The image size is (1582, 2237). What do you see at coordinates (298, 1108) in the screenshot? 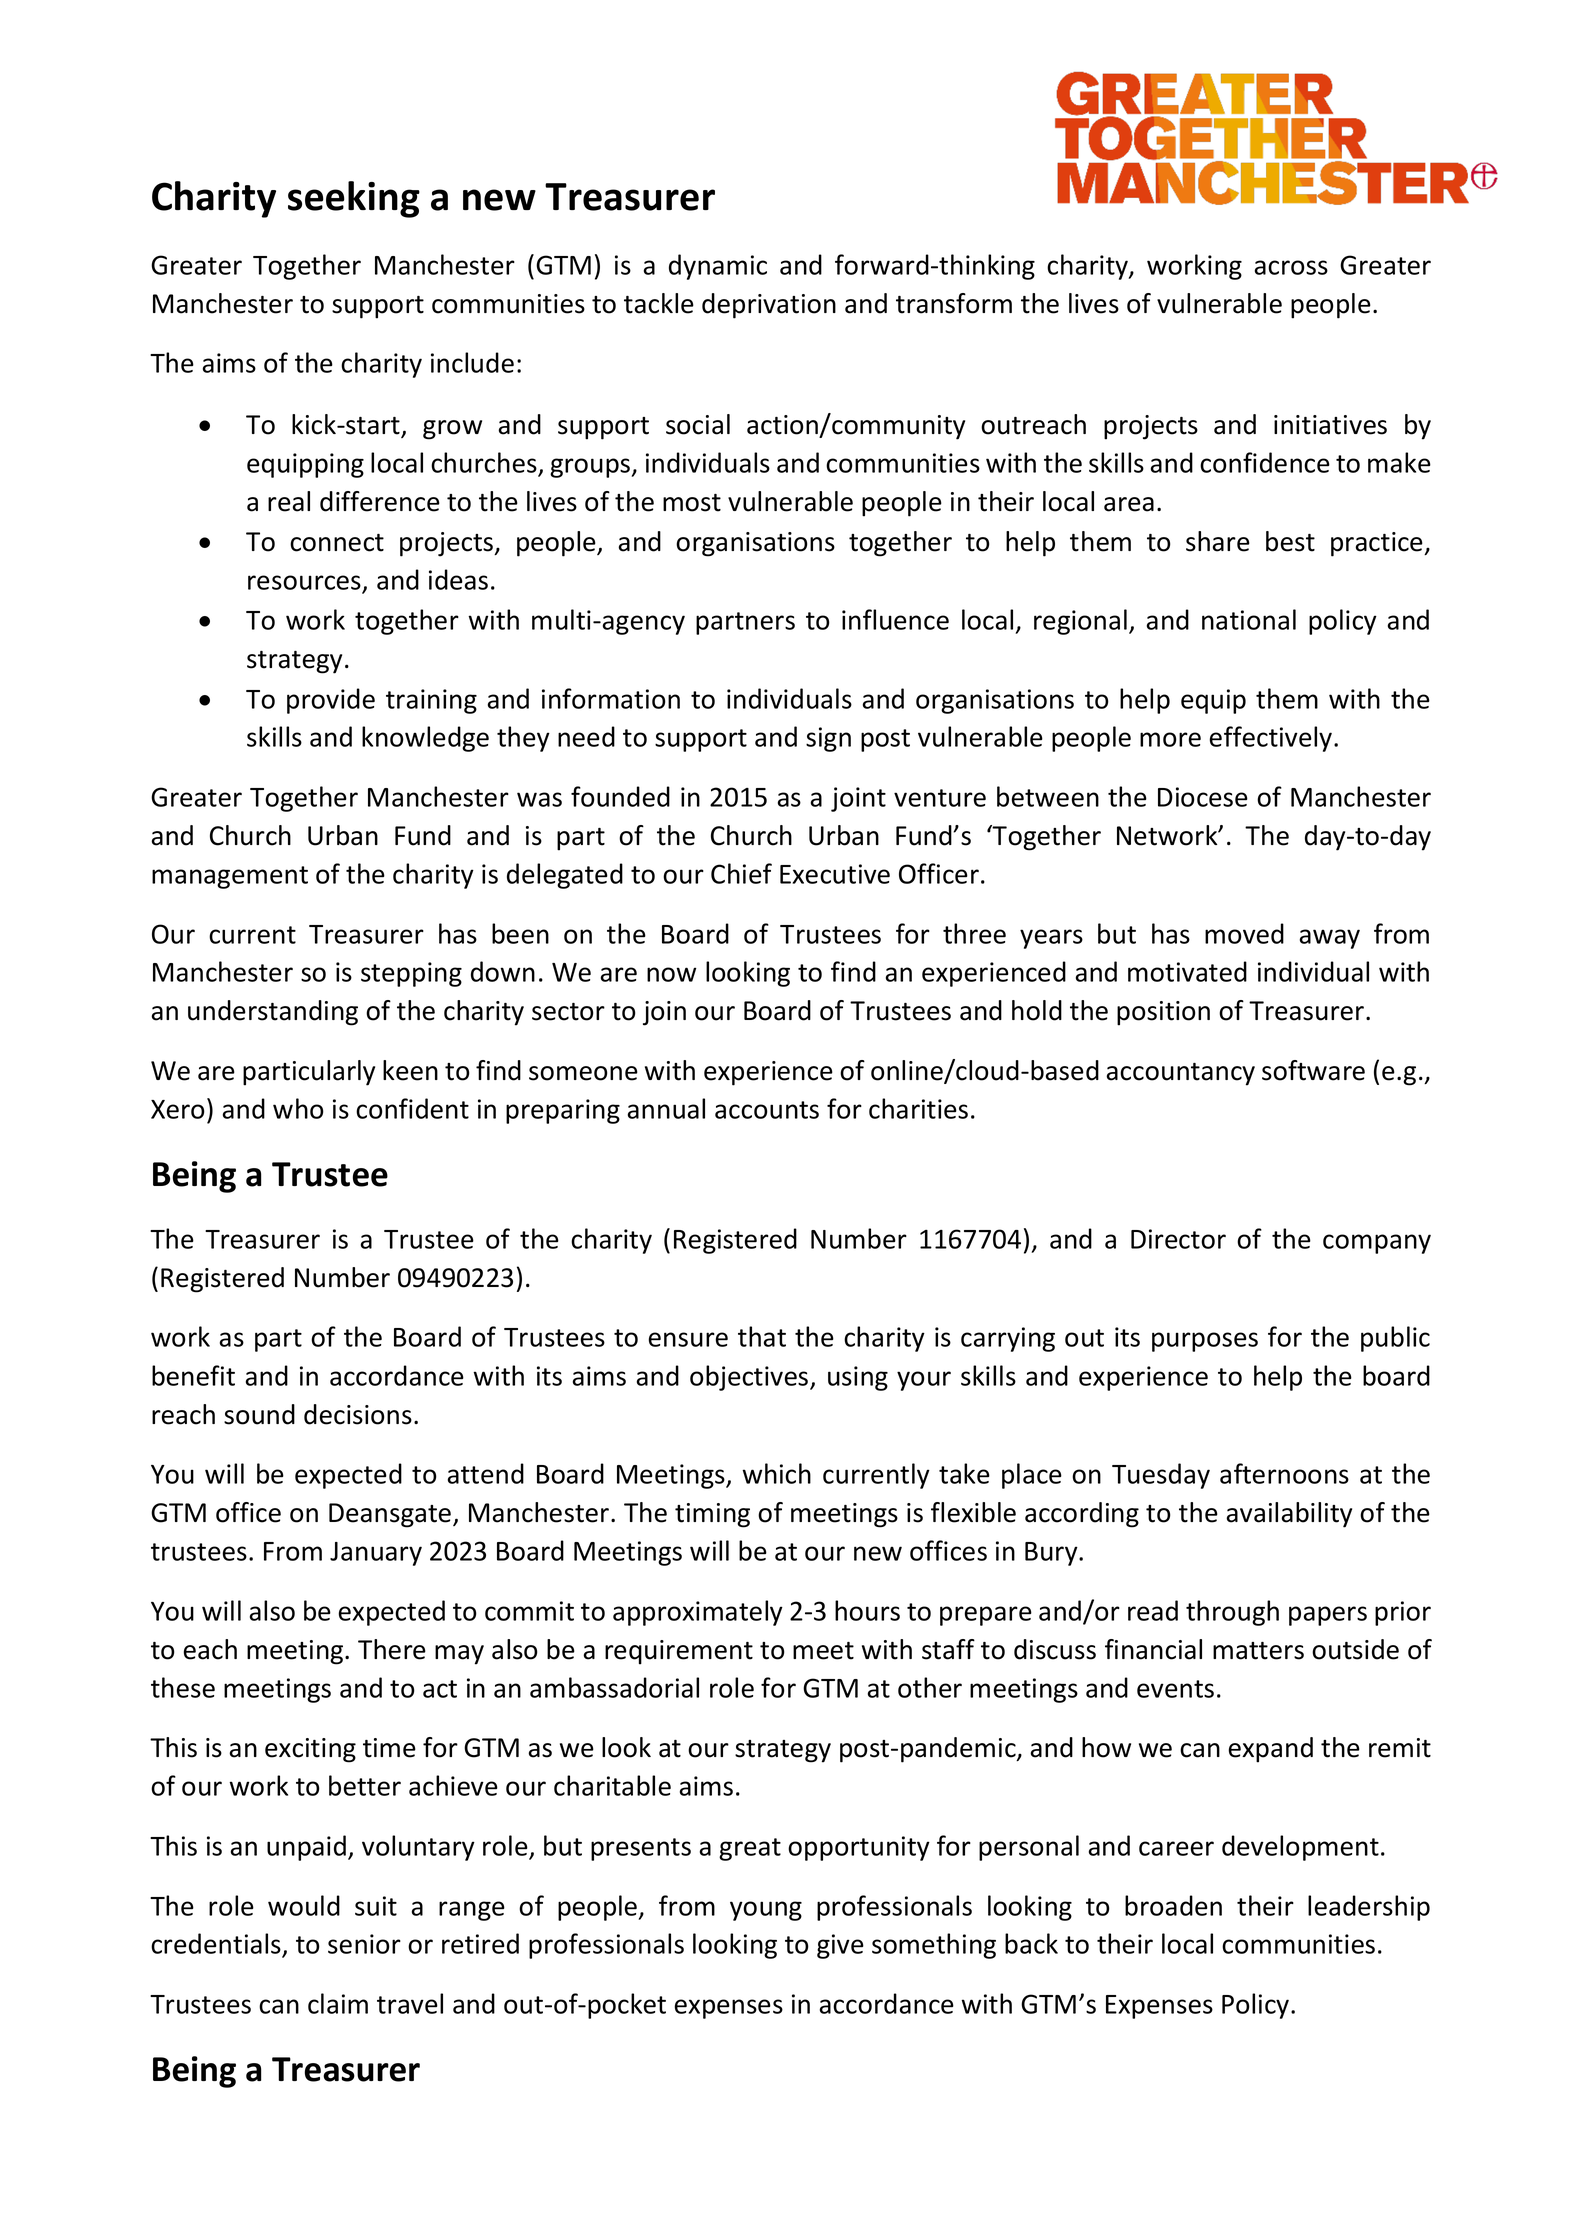
I see `who` at bounding box center [298, 1108].
